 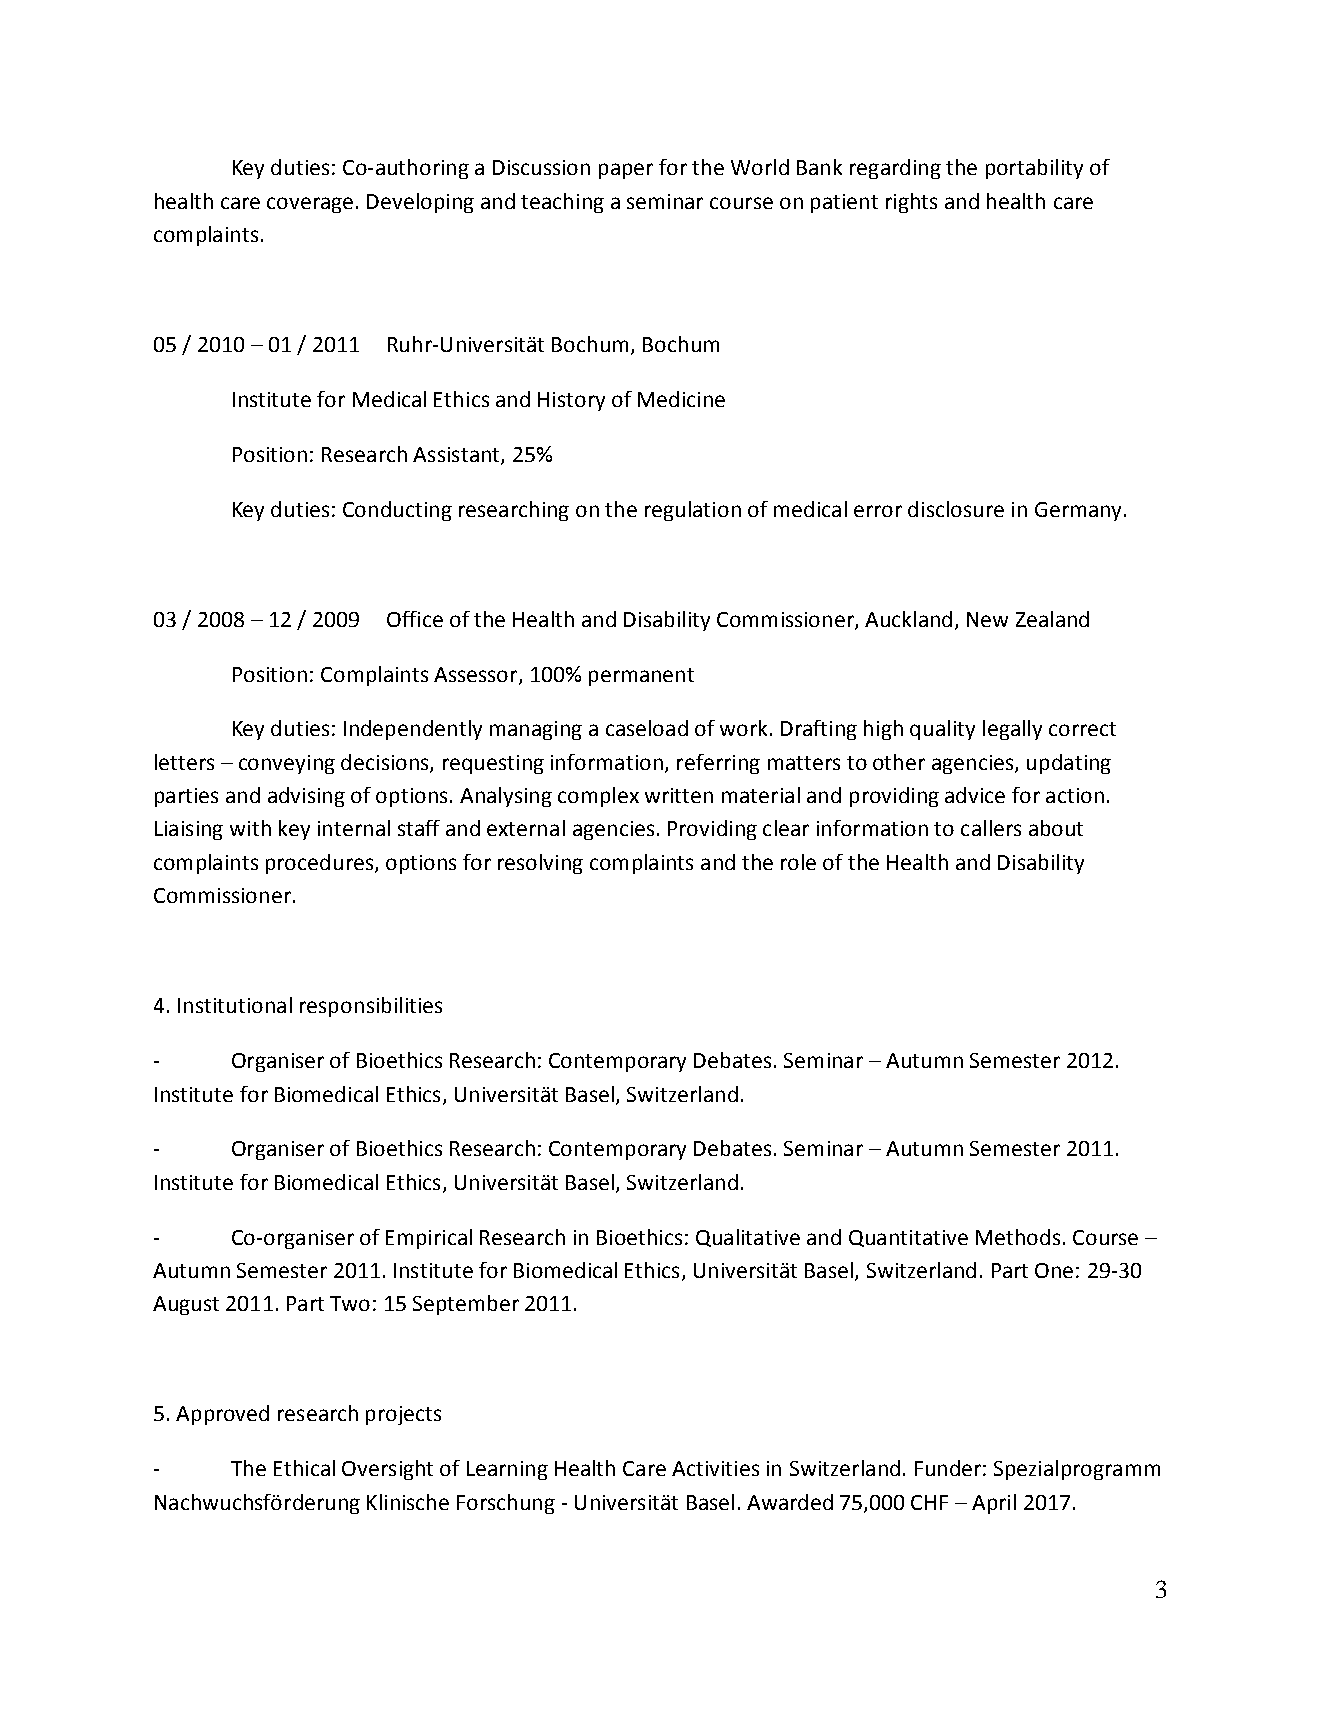 What do you see at coordinates (987, 619) in the document?
I see `New` at bounding box center [987, 619].
